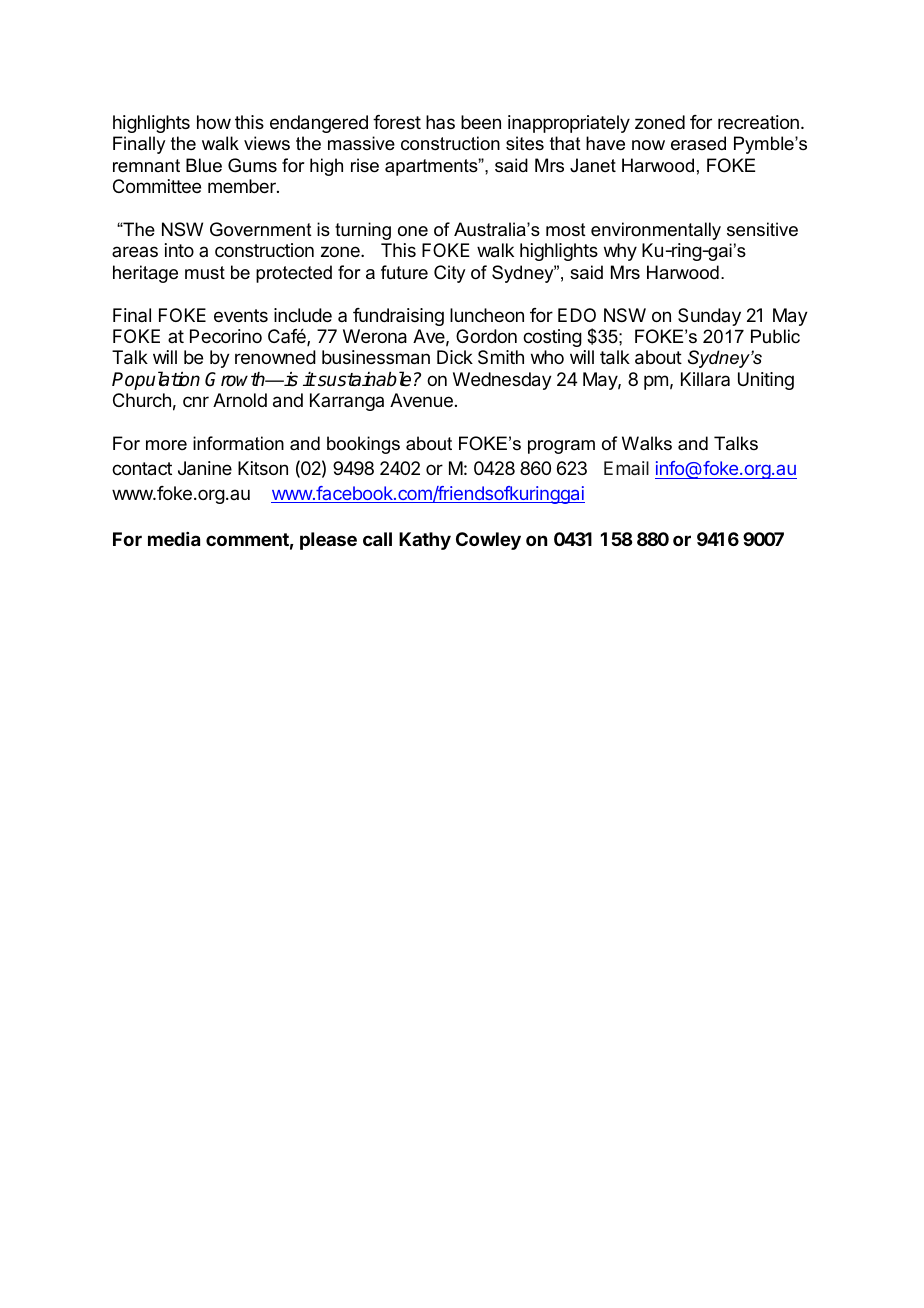 The width and height of the screenshot is (924, 1308). I want to click on Kathy, so click(425, 541).
